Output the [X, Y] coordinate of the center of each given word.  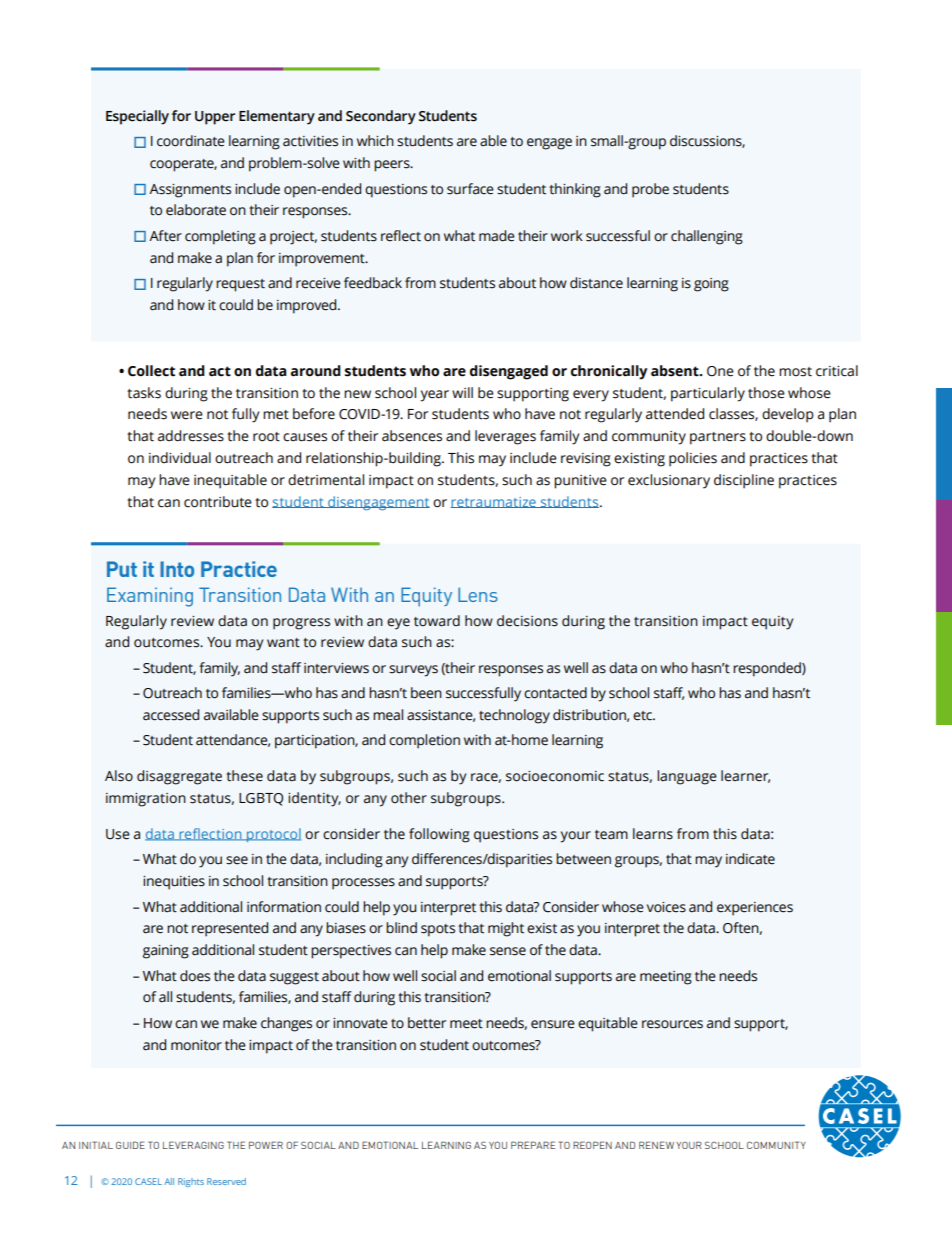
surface [470, 189]
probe [650, 190]
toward [437, 621]
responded [768, 669]
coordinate [191, 141]
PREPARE [533, 1145]
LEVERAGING [193, 1145]
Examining [150, 597]
